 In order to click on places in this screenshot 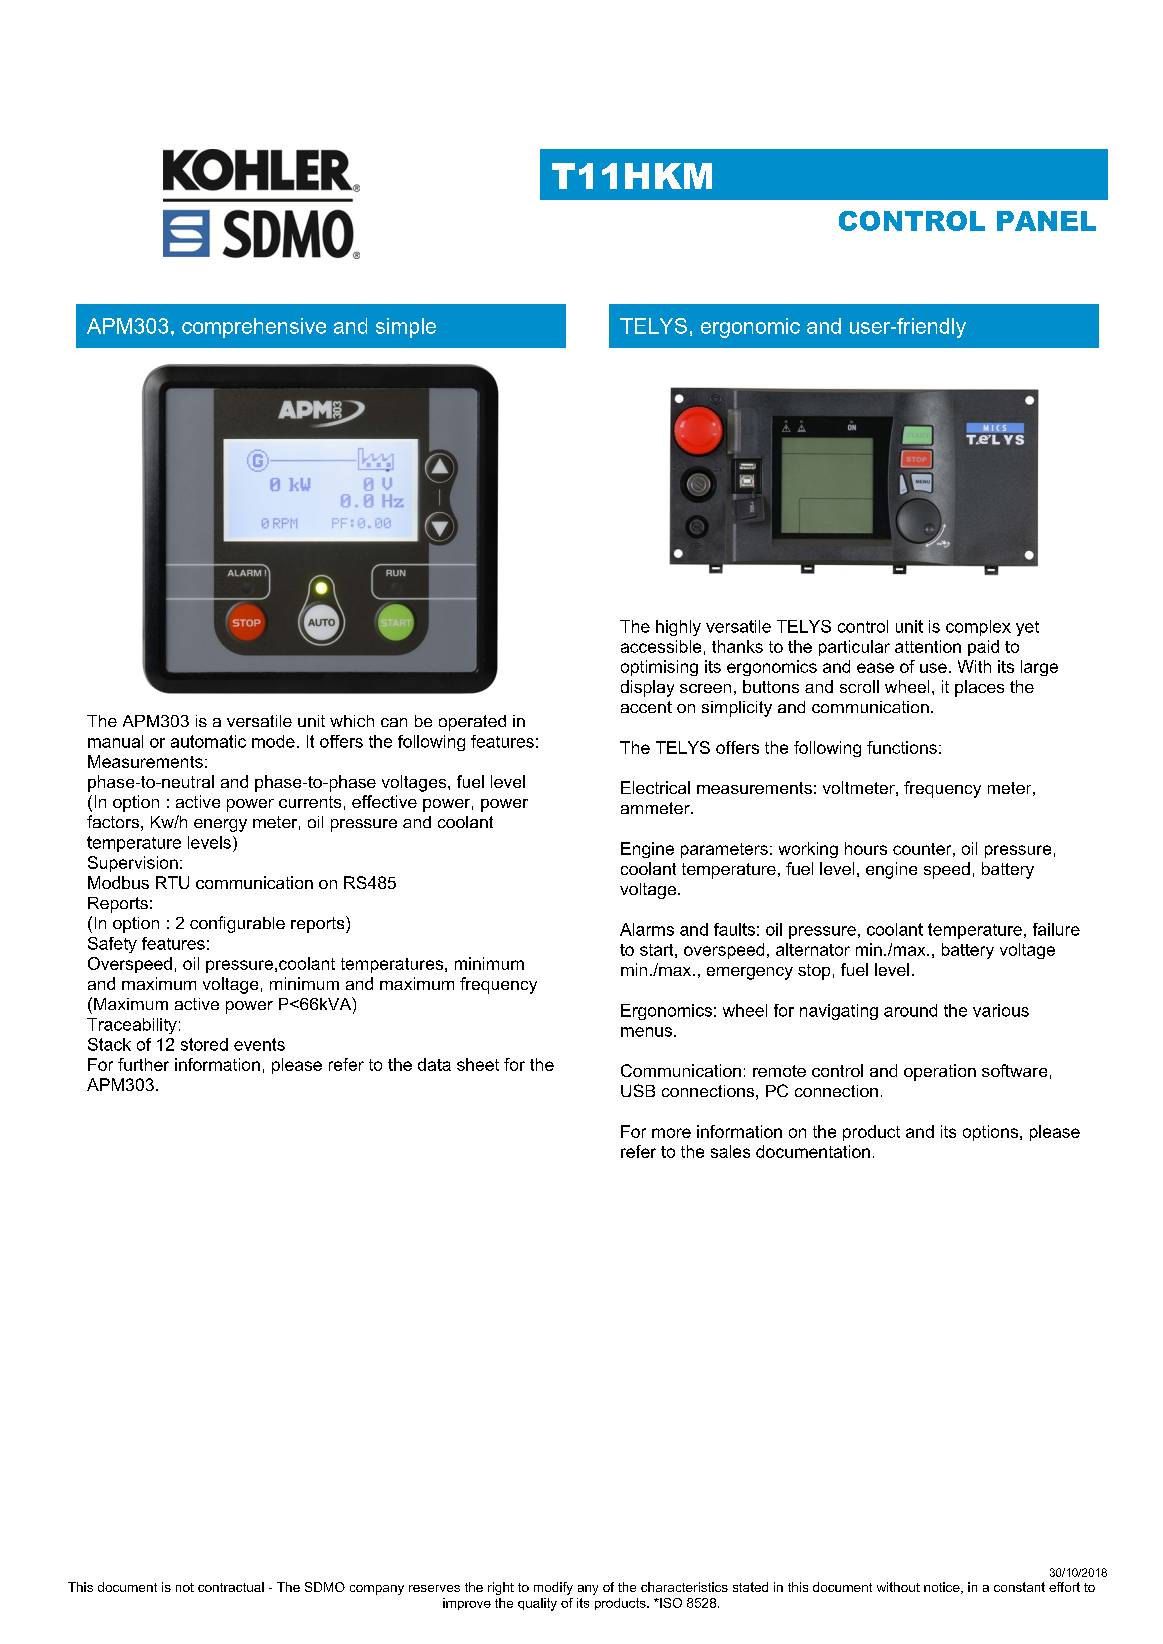, I will do `click(979, 688)`.
